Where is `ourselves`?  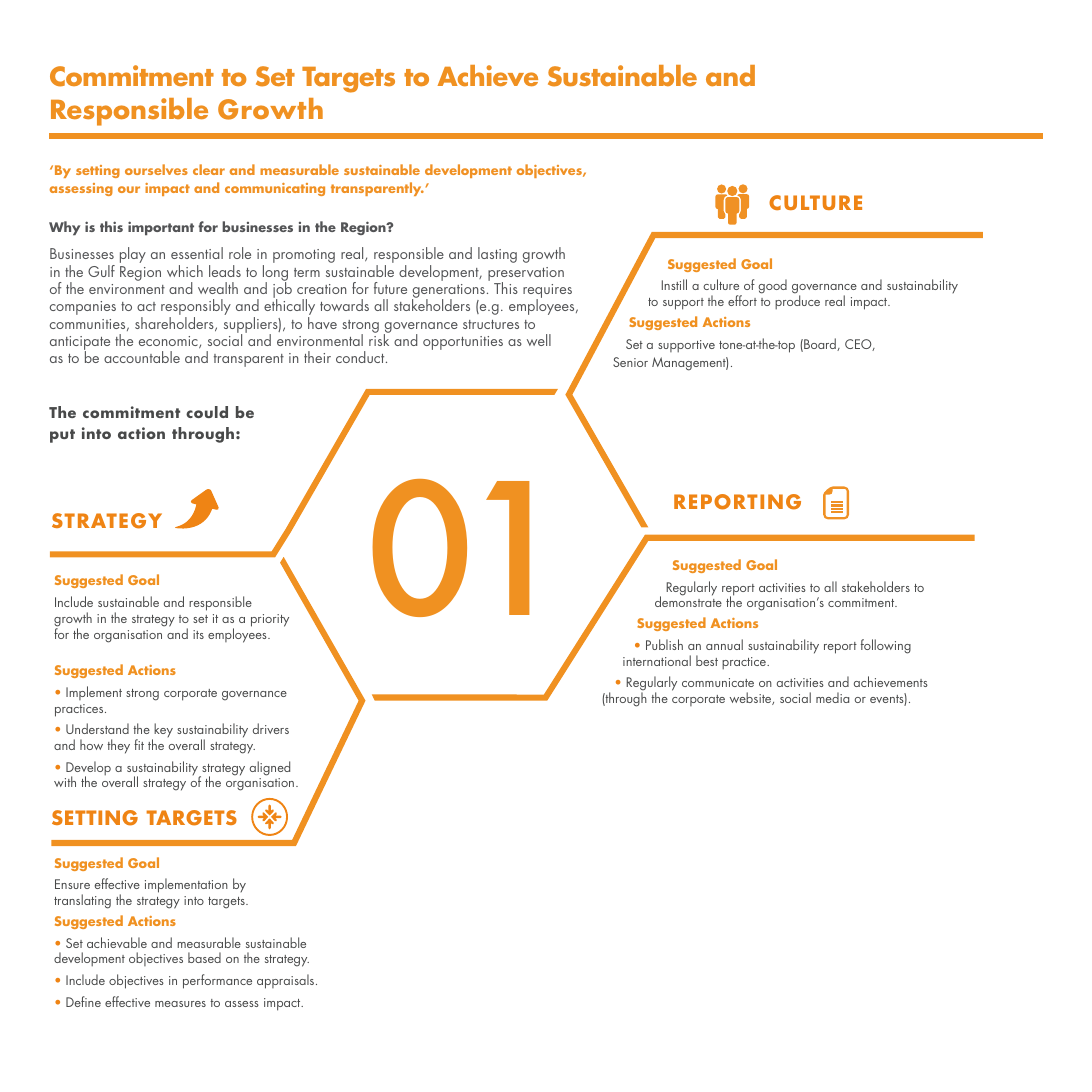
ourselves is located at coordinates (156, 169).
